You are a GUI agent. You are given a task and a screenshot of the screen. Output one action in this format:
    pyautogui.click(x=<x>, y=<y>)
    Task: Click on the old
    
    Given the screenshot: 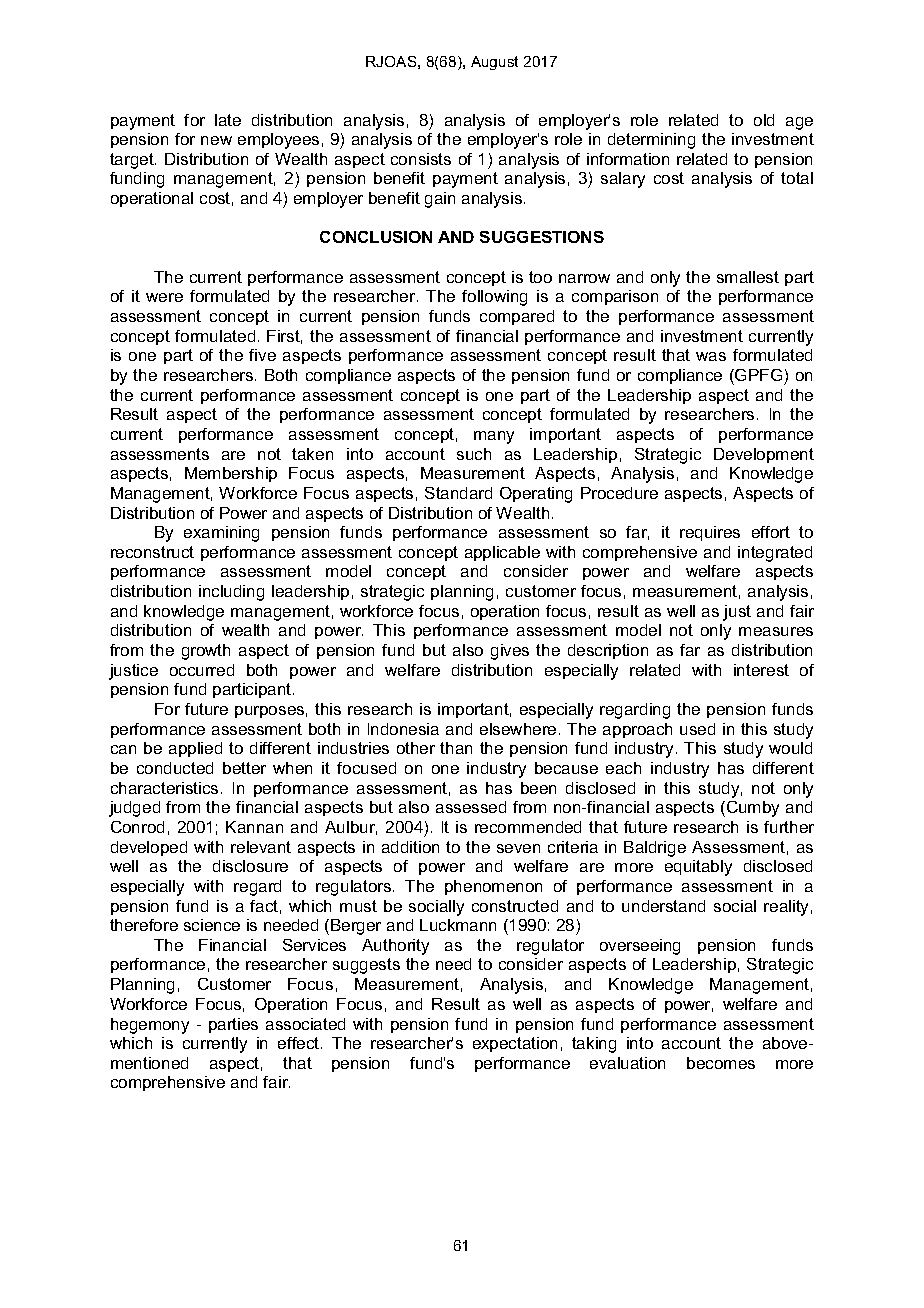 What is the action you would take?
    pyautogui.click(x=764, y=120)
